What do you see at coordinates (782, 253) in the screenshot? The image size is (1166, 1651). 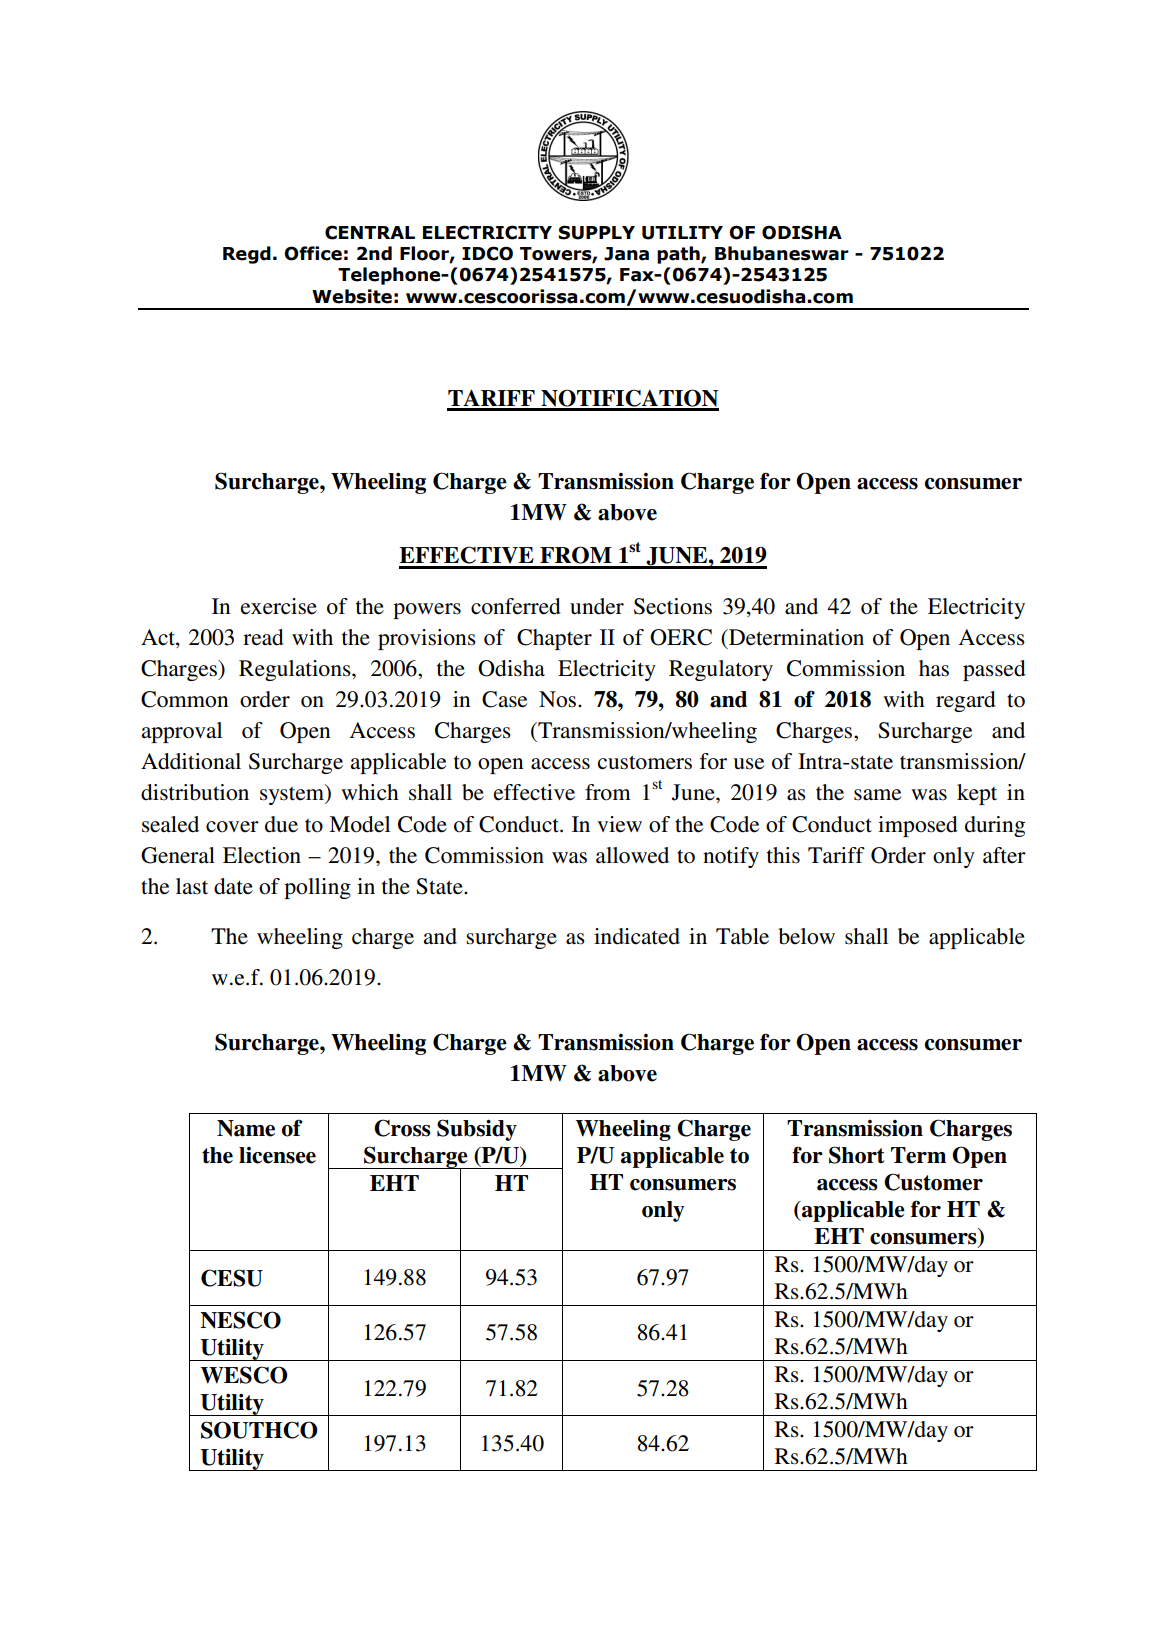 I see `Bhubaneswar` at bounding box center [782, 253].
